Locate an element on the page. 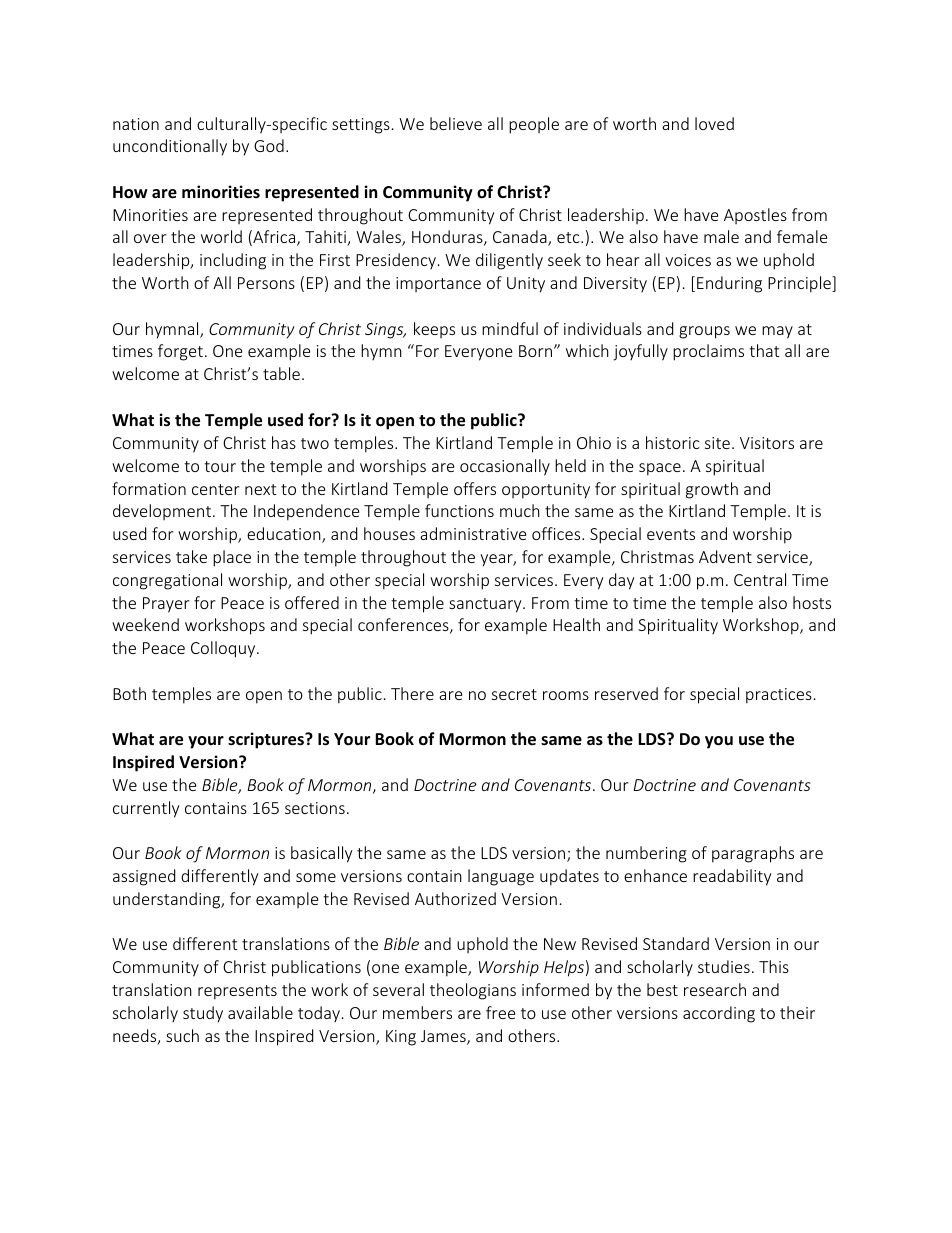 The height and width of the page is (1233, 952). believe is located at coordinates (456, 123).
